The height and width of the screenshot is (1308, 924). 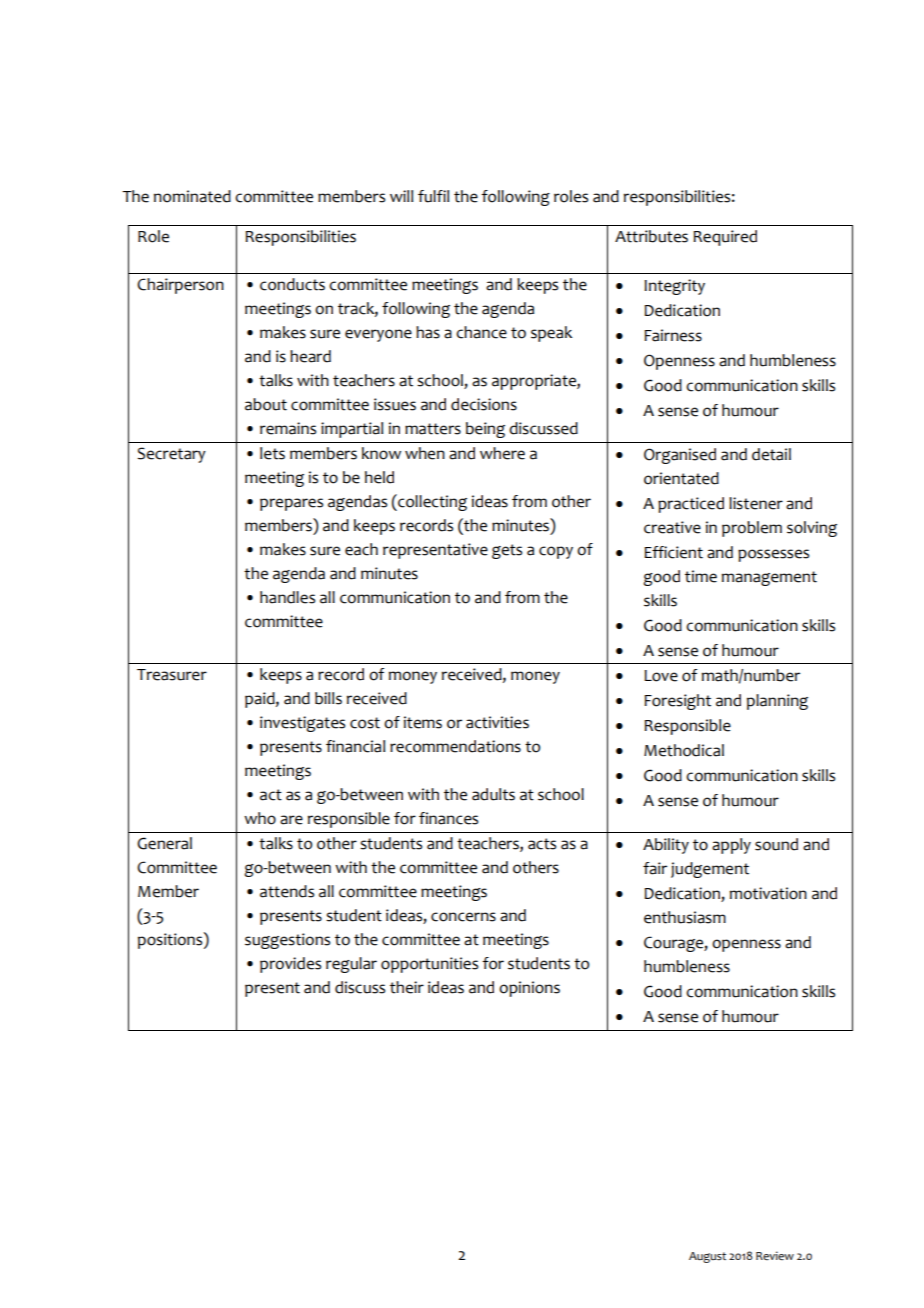 I want to click on Required, so click(x=725, y=238).
